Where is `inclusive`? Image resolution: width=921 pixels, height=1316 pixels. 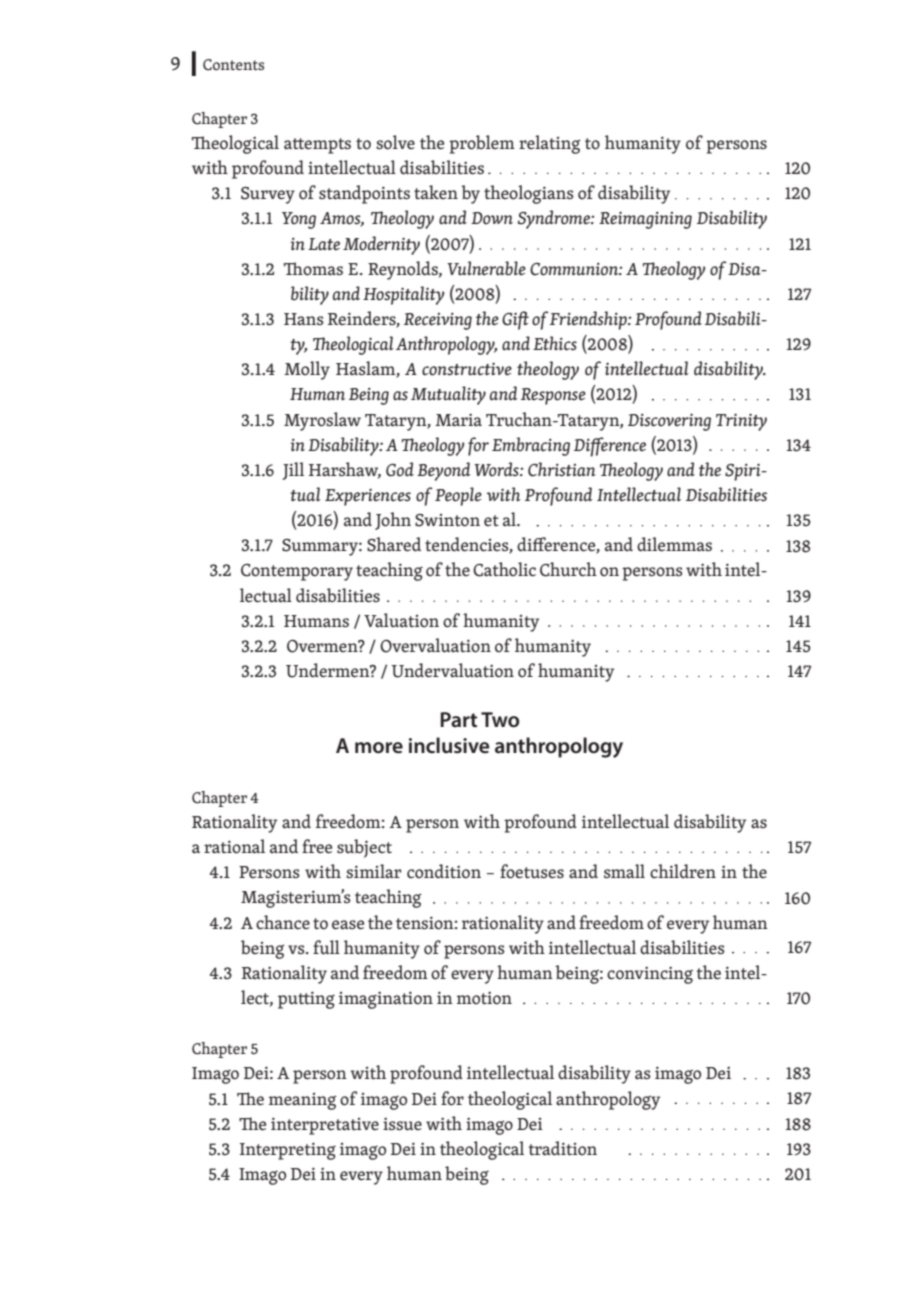
inclusive is located at coordinates (449, 745).
